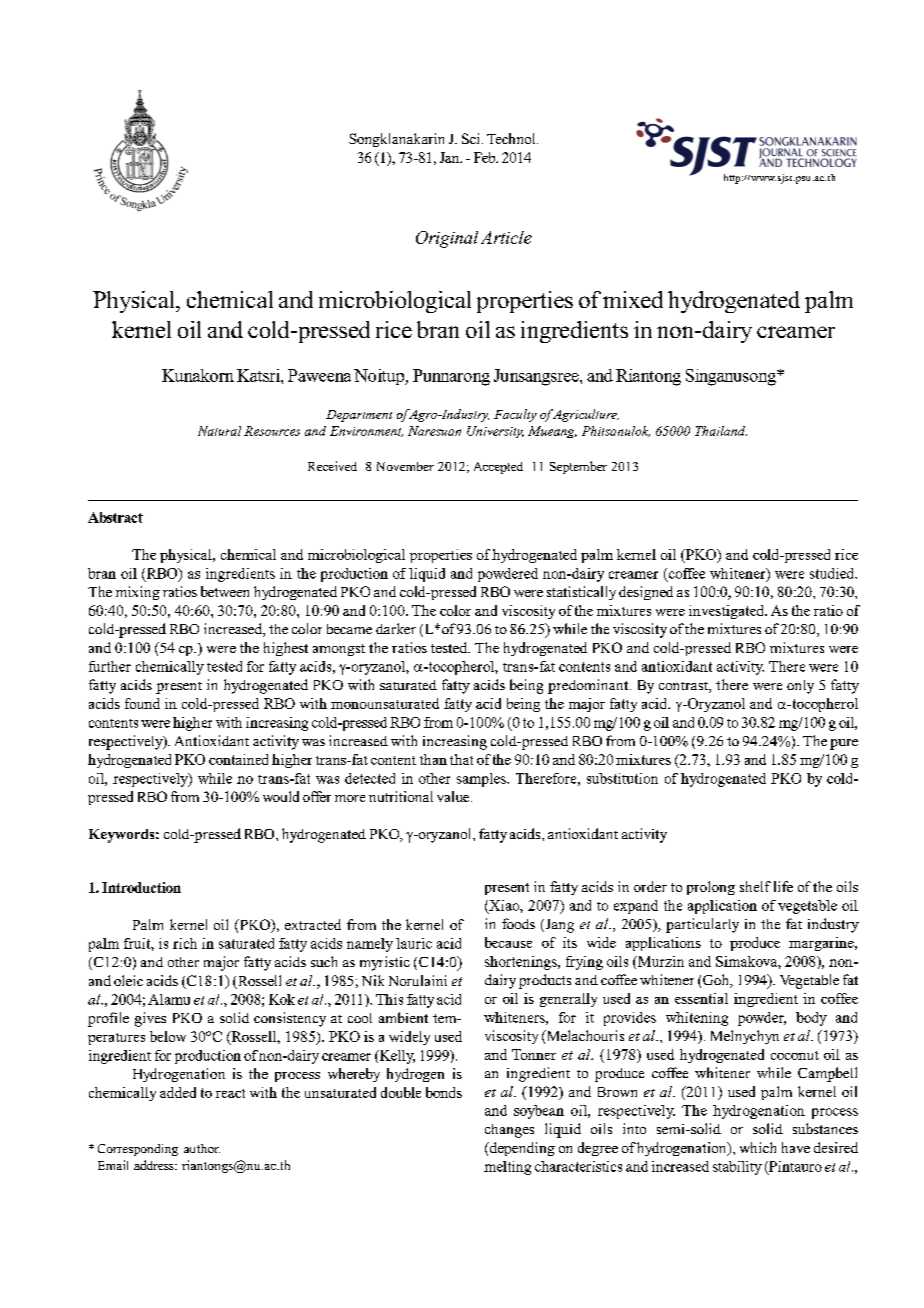 The width and height of the document is (924, 1308). I want to click on changes, so click(509, 1131).
